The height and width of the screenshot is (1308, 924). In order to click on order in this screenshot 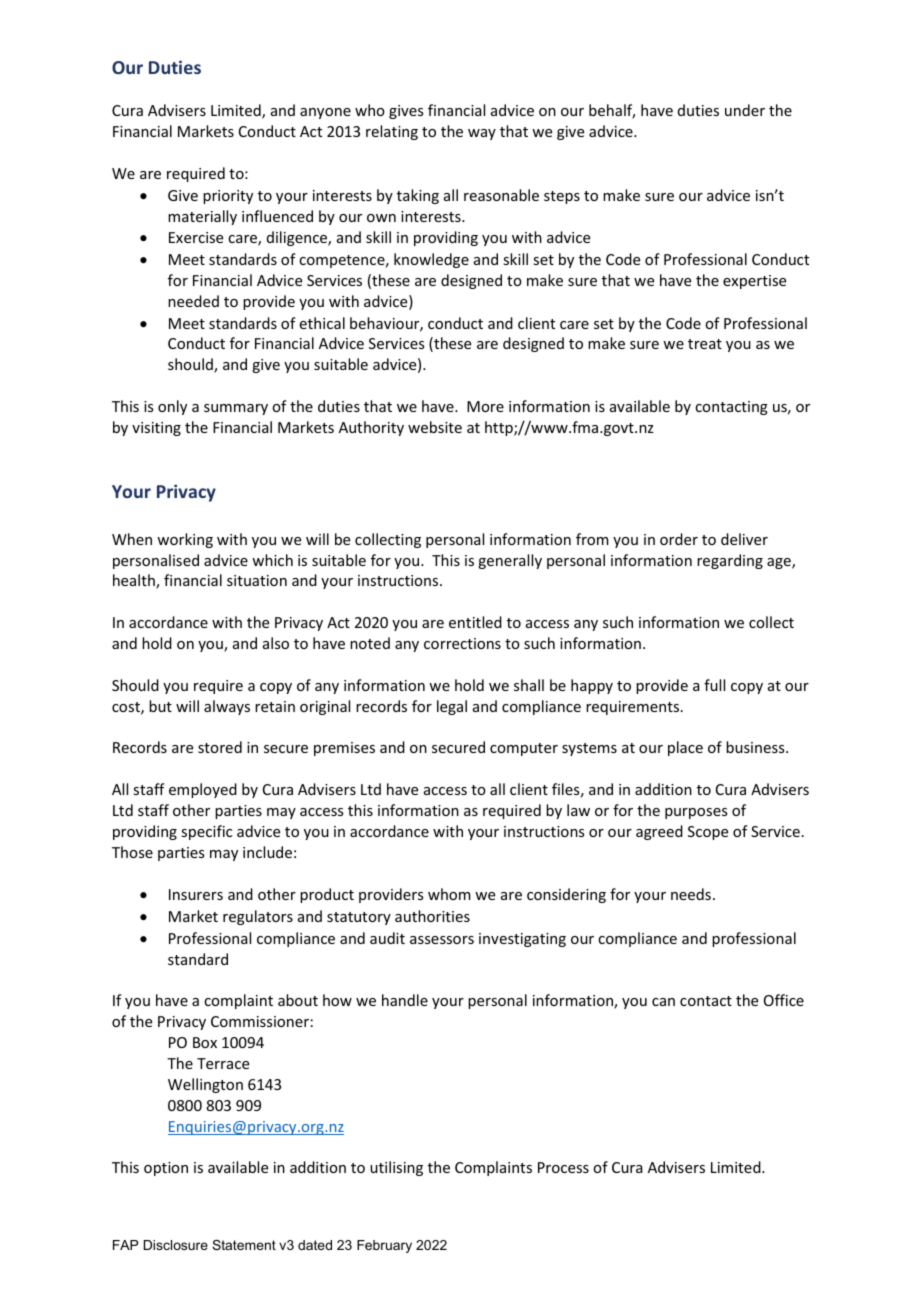, I will do `click(679, 539)`.
